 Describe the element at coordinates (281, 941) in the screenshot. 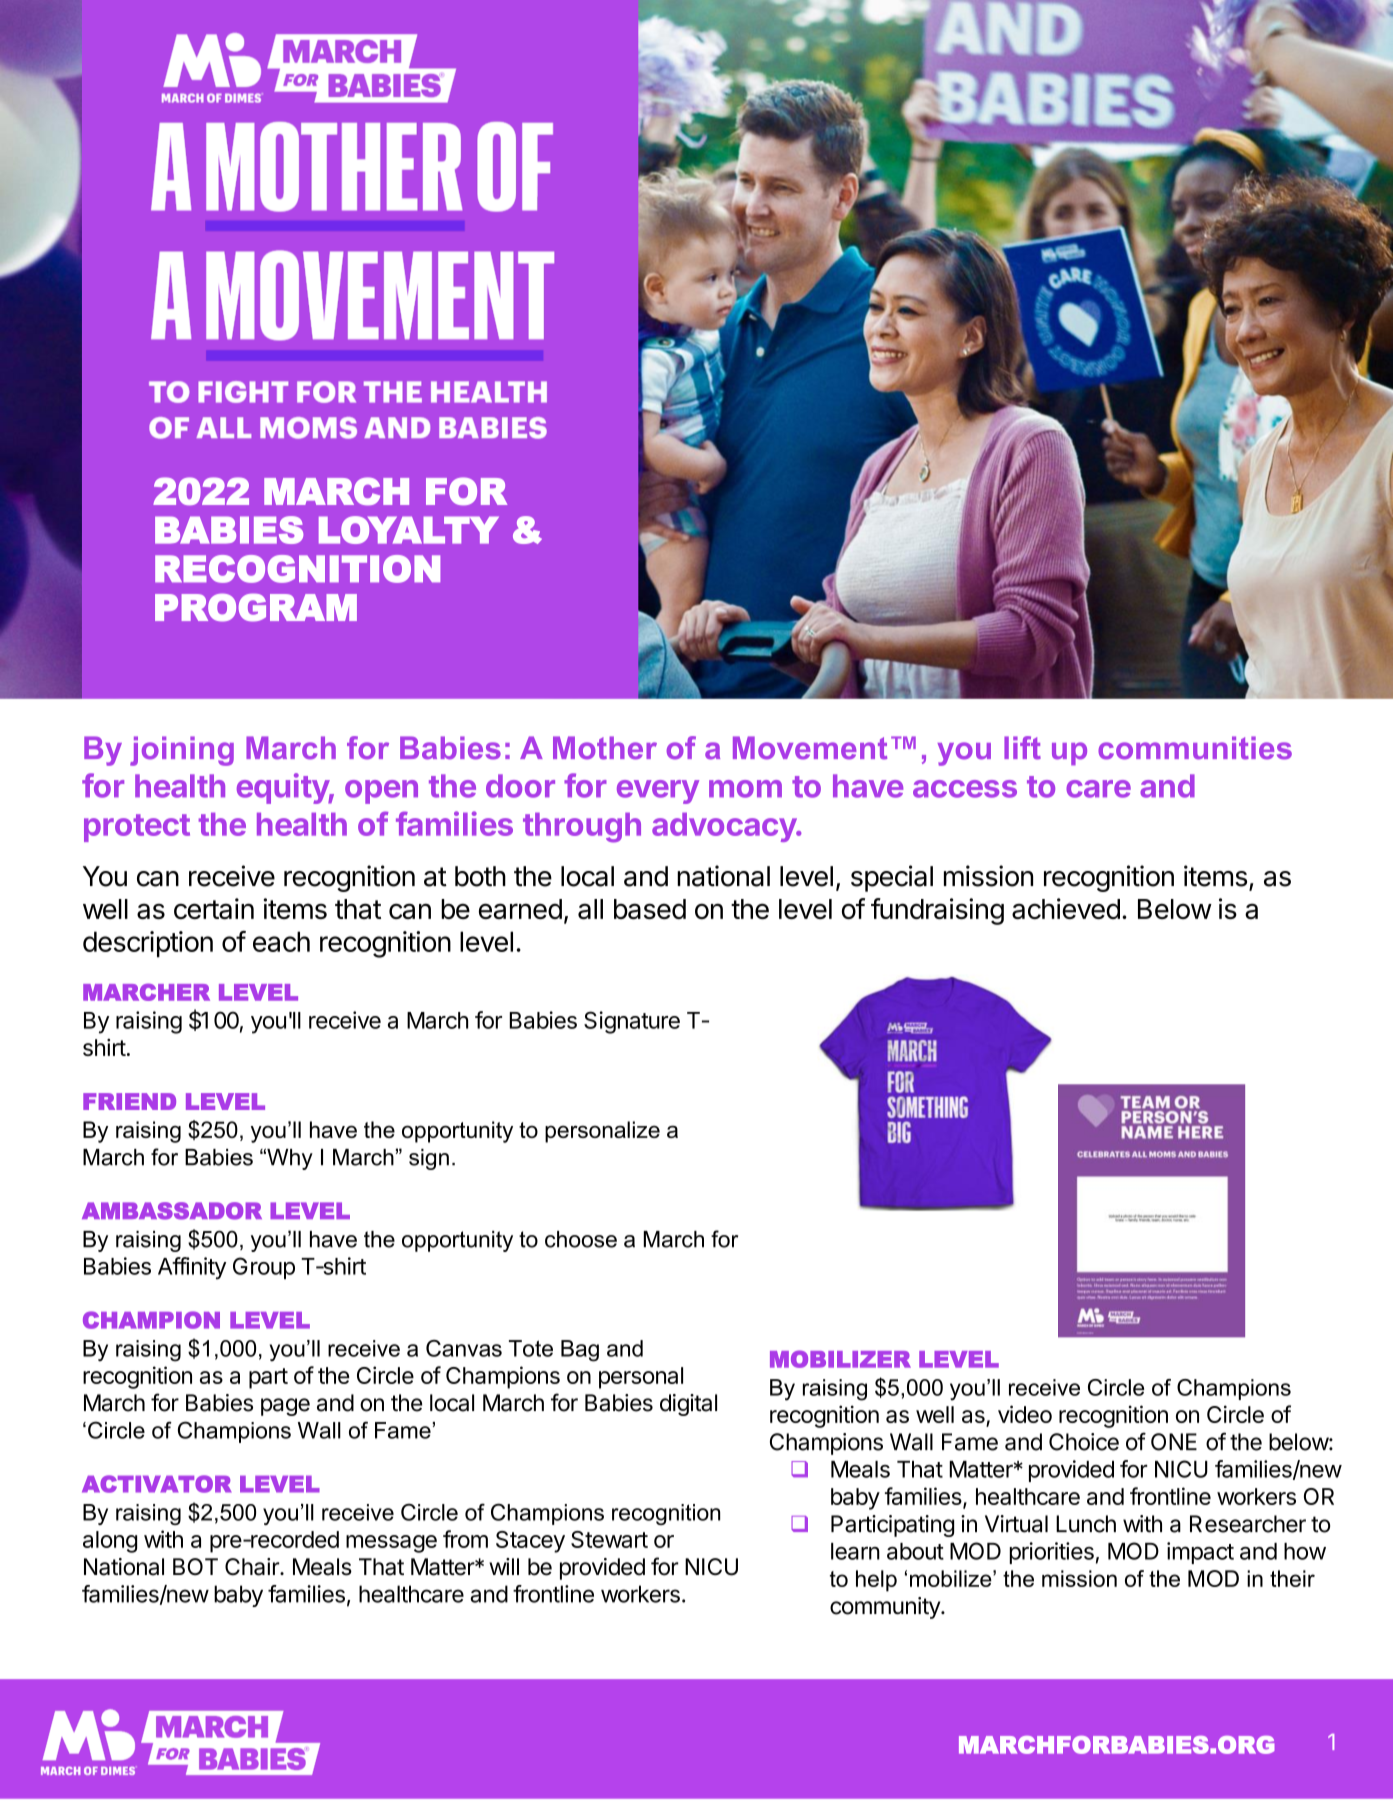

I see `each` at that location.
